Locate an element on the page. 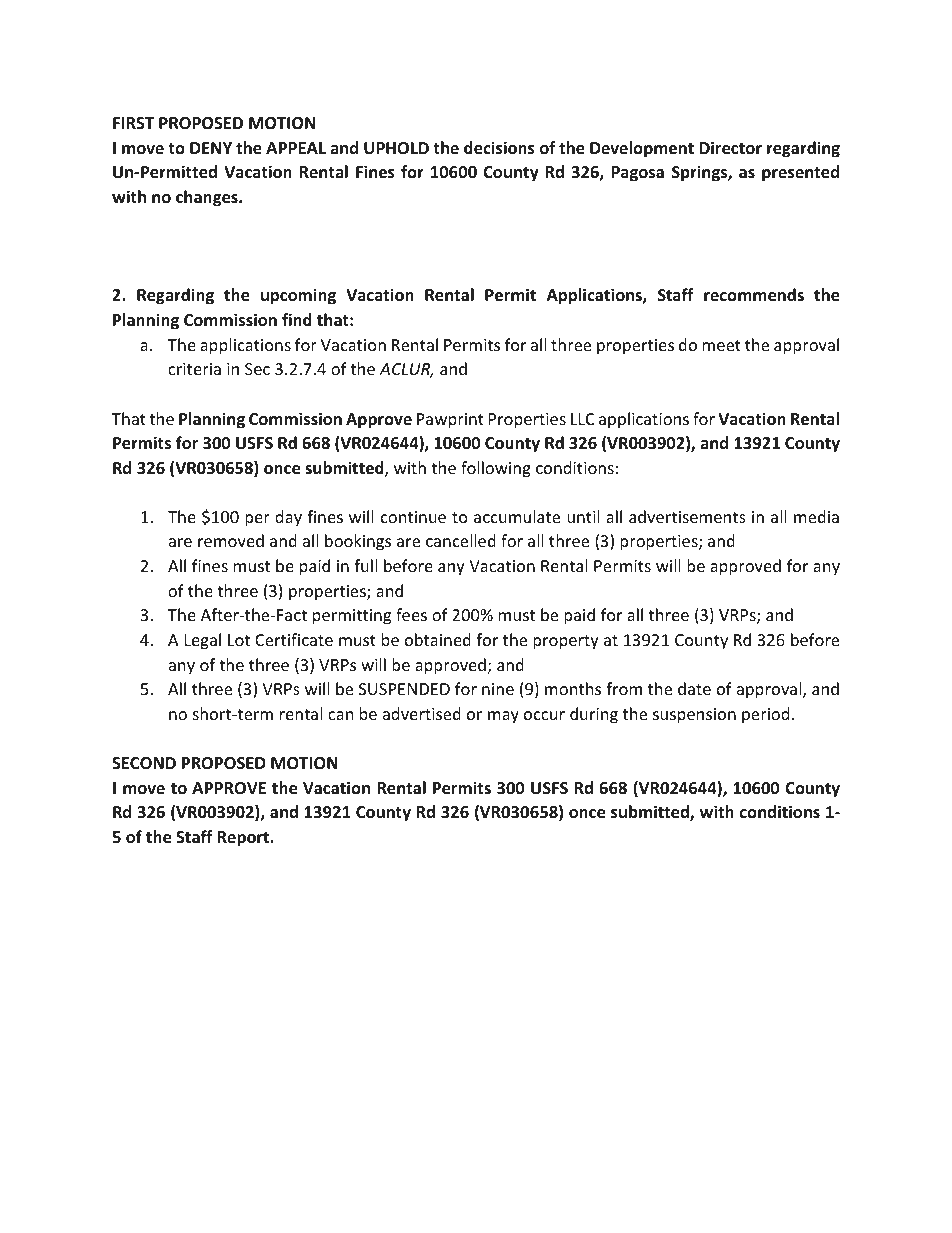  may is located at coordinates (503, 717).
